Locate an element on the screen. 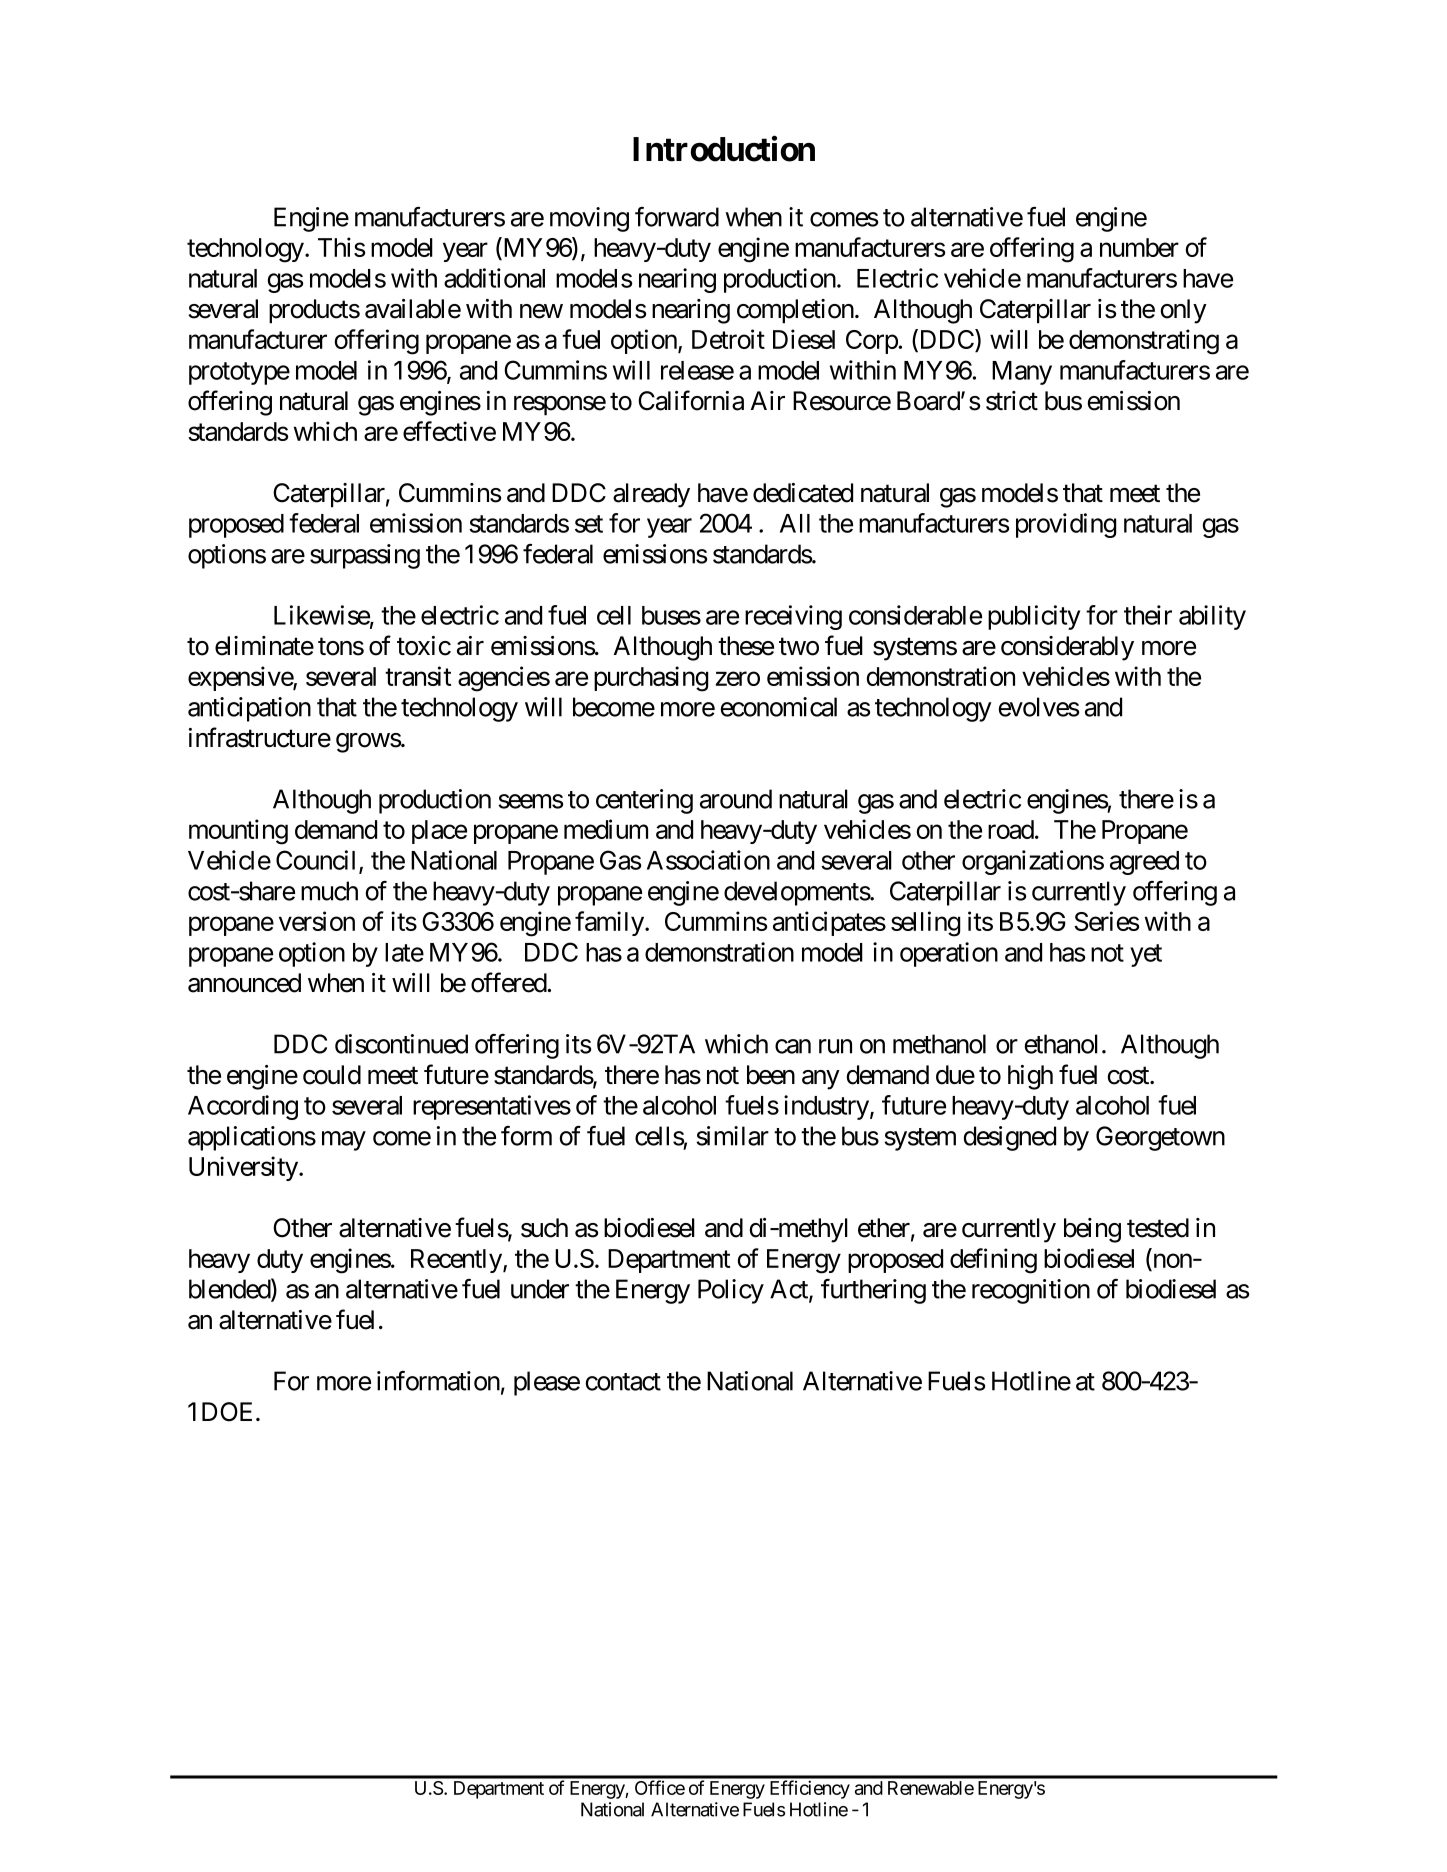  version is located at coordinates (317, 921).
